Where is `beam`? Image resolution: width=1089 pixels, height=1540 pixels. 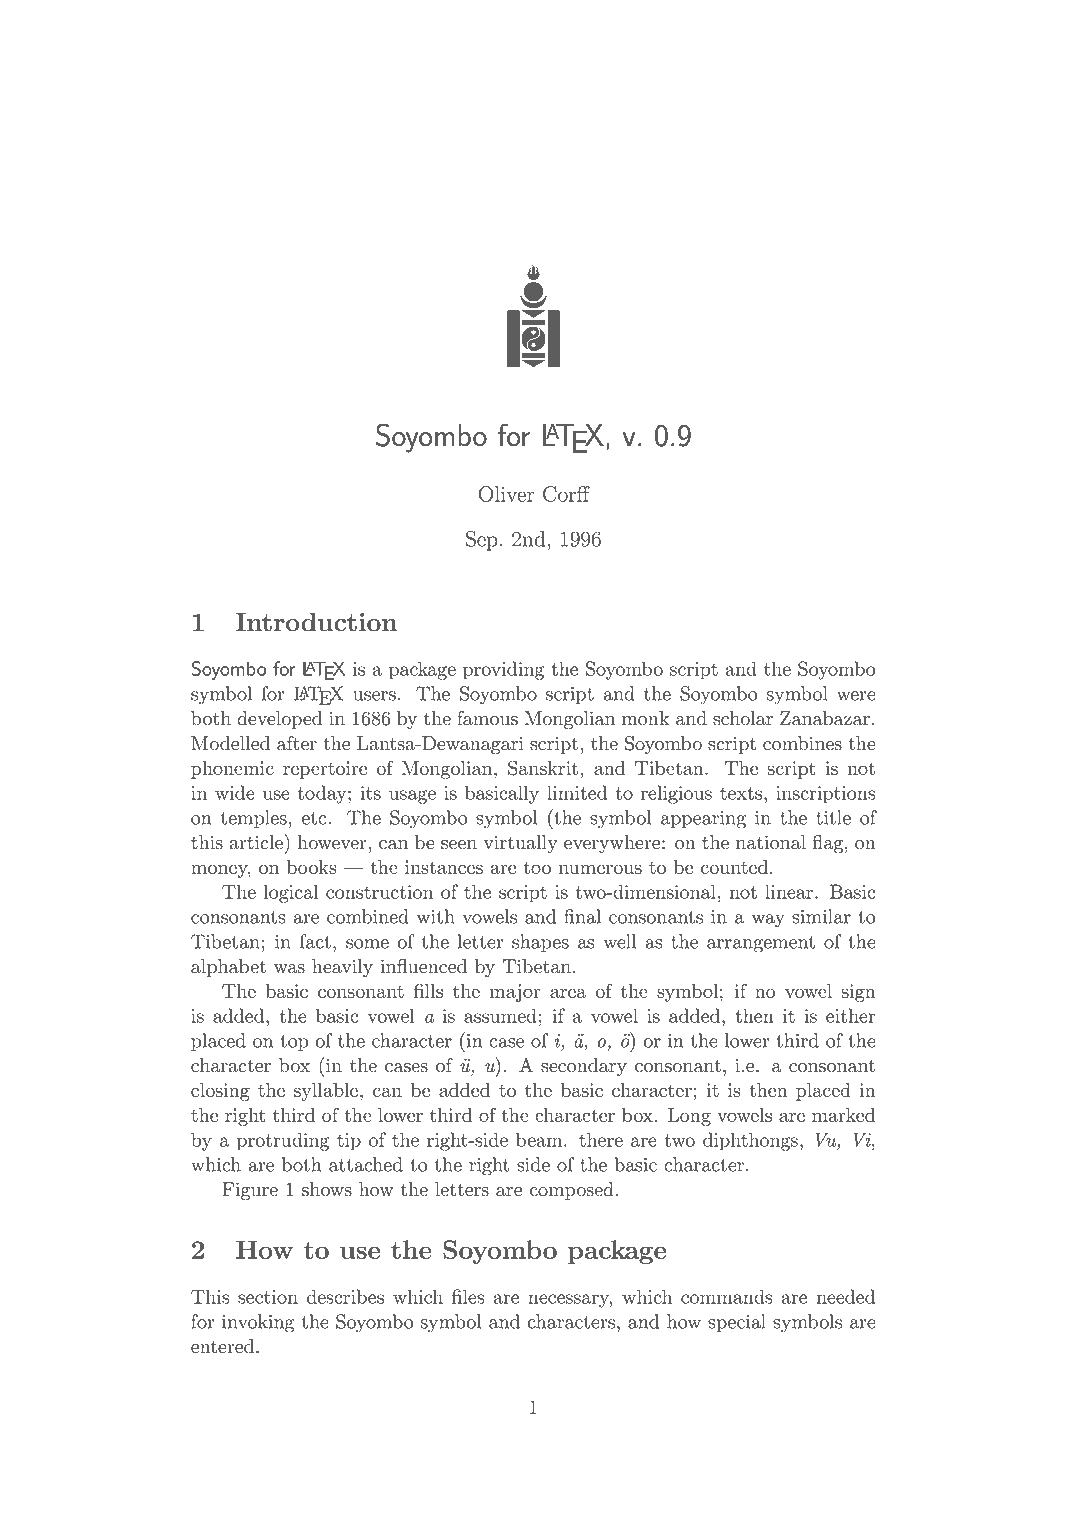
beam is located at coordinates (539, 1139).
